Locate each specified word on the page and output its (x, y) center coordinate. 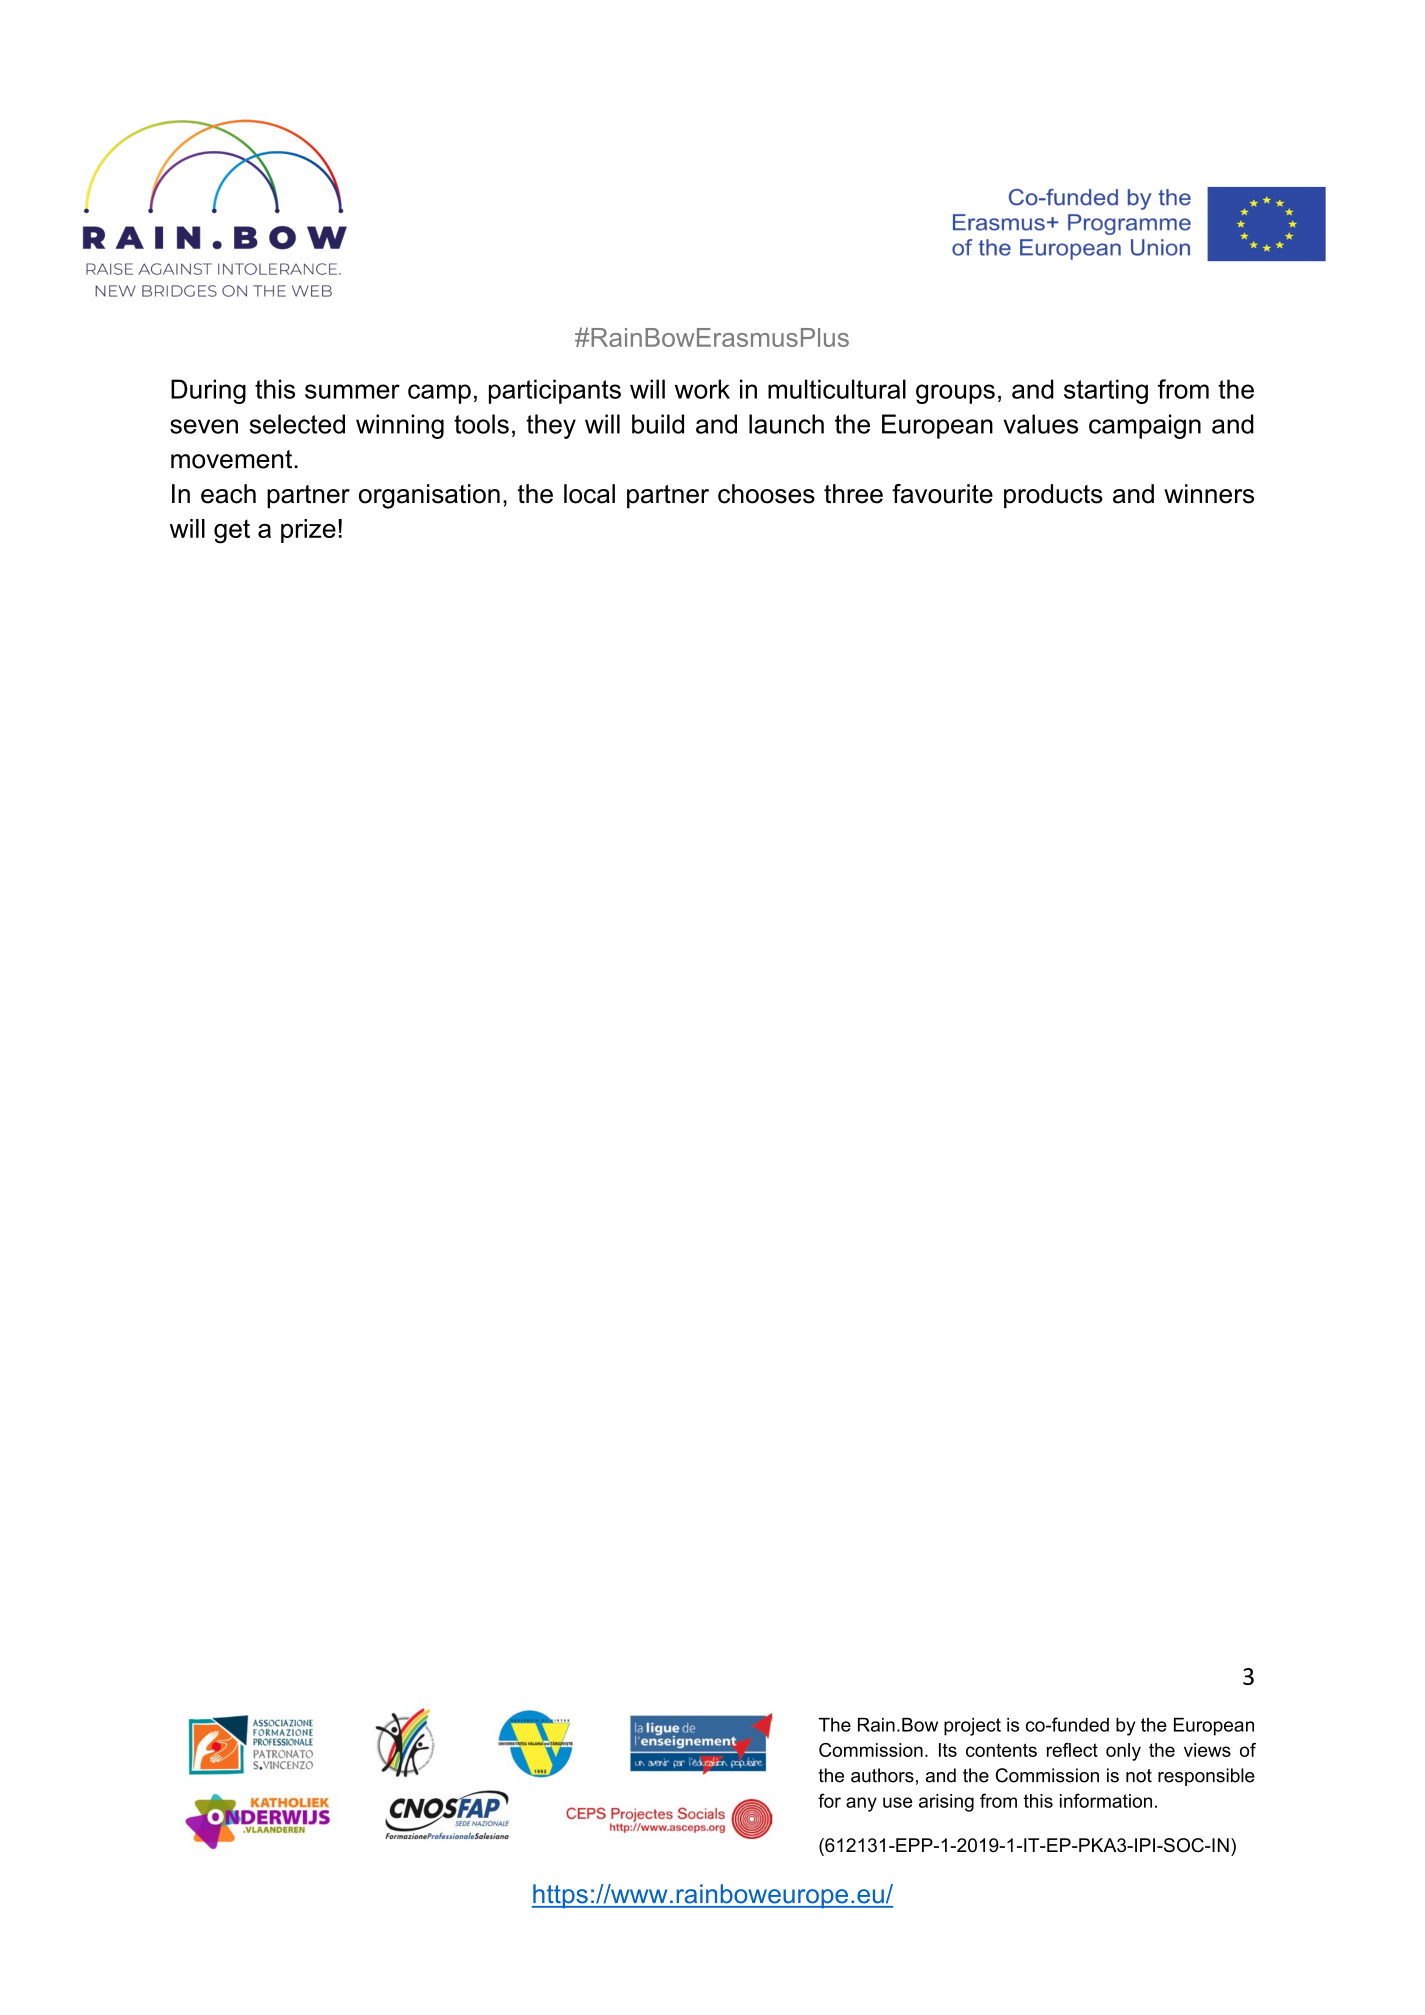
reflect (1072, 1750)
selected (297, 424)
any (861, 1804)
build (658, 424)
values (1040, 424)
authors (882, 1775)
